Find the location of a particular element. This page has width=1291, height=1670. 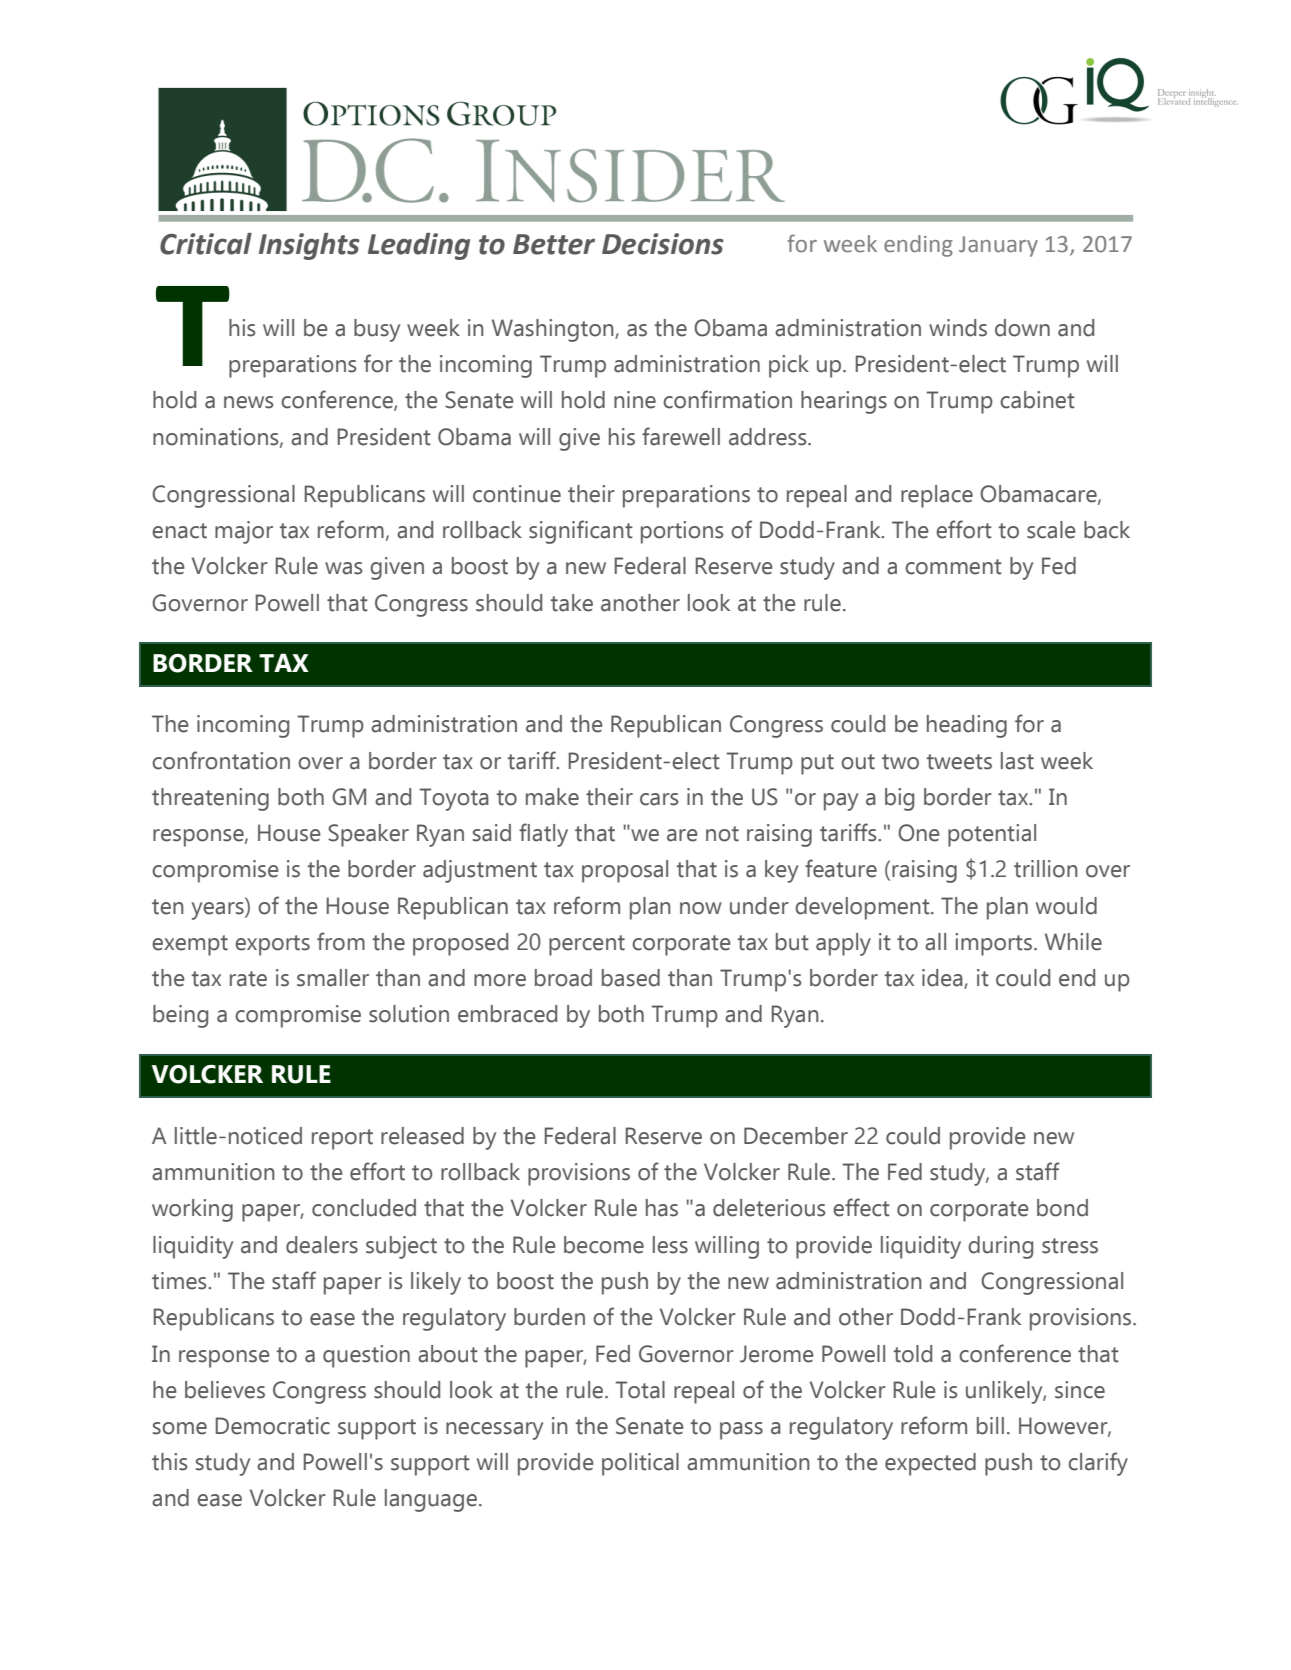

Decisions is located at coordinates (663, 244).
